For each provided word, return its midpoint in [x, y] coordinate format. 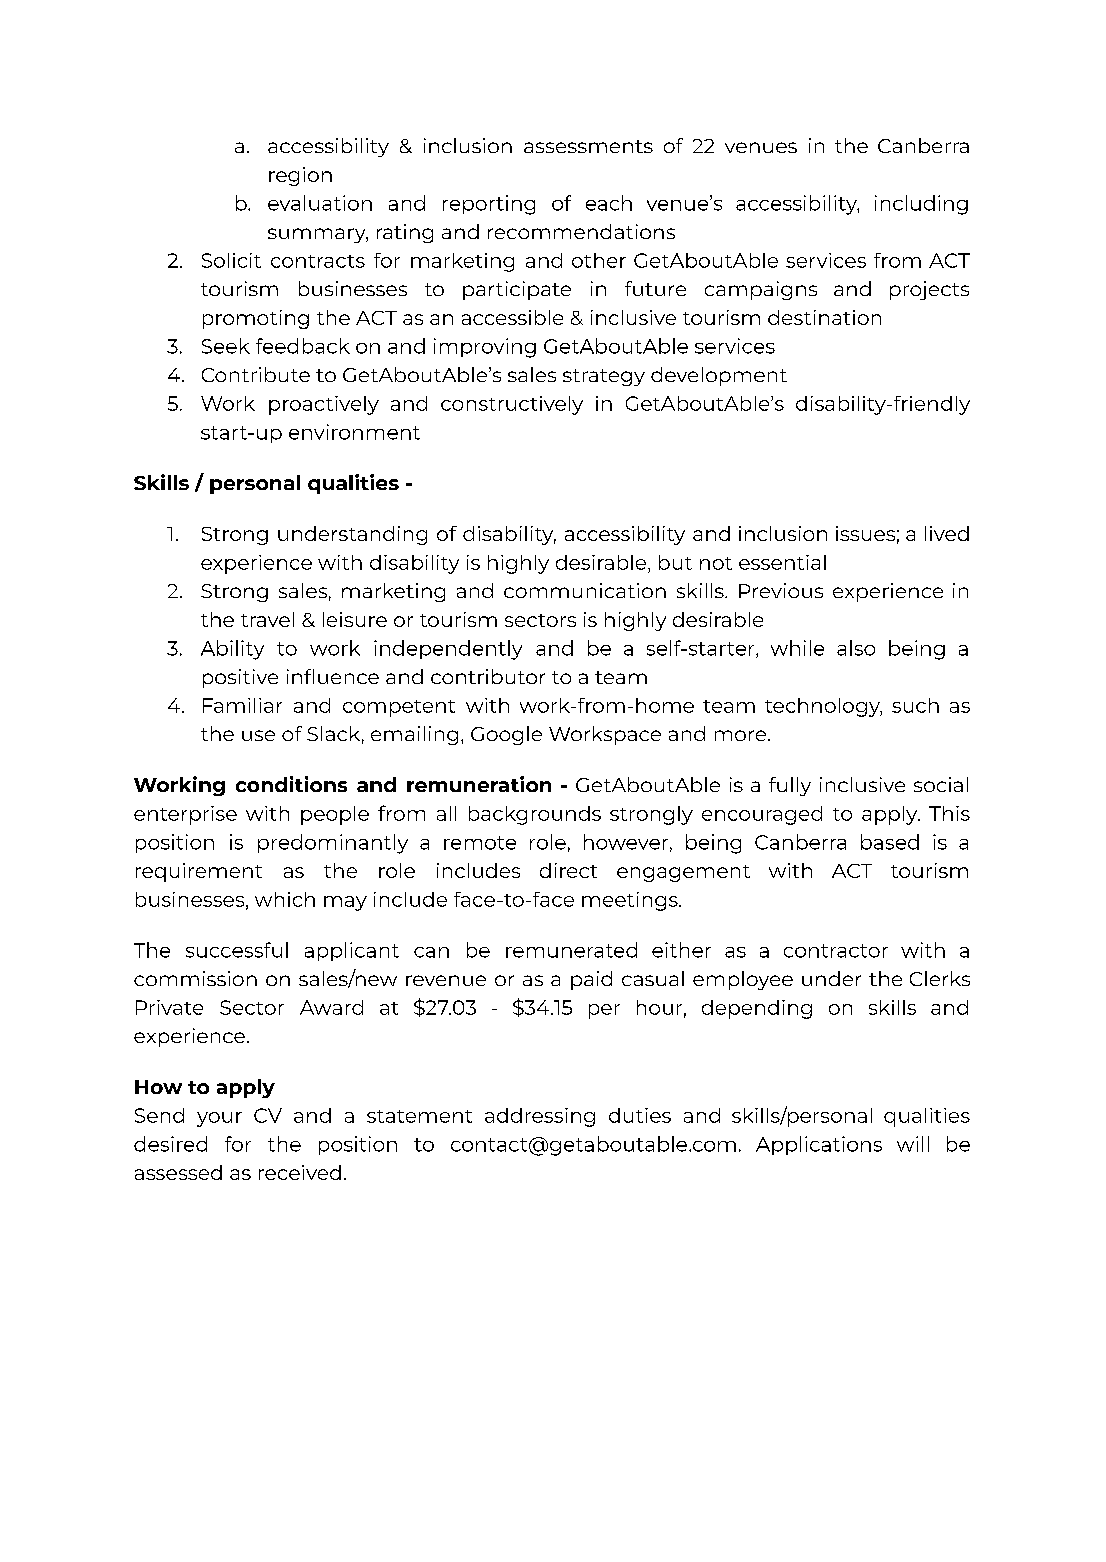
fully [790, 786]
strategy [604, 377]
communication [585, 590]
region [300, 176]
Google [506, 735]
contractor [836, 951]
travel [267, 619]
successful [237, 950]
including [921, 205]
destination [824, 317]
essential [782, 562]
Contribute [256, 374]
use [258, 735]
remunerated [571, 950]
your [219, 1119]
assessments [588, 146]
